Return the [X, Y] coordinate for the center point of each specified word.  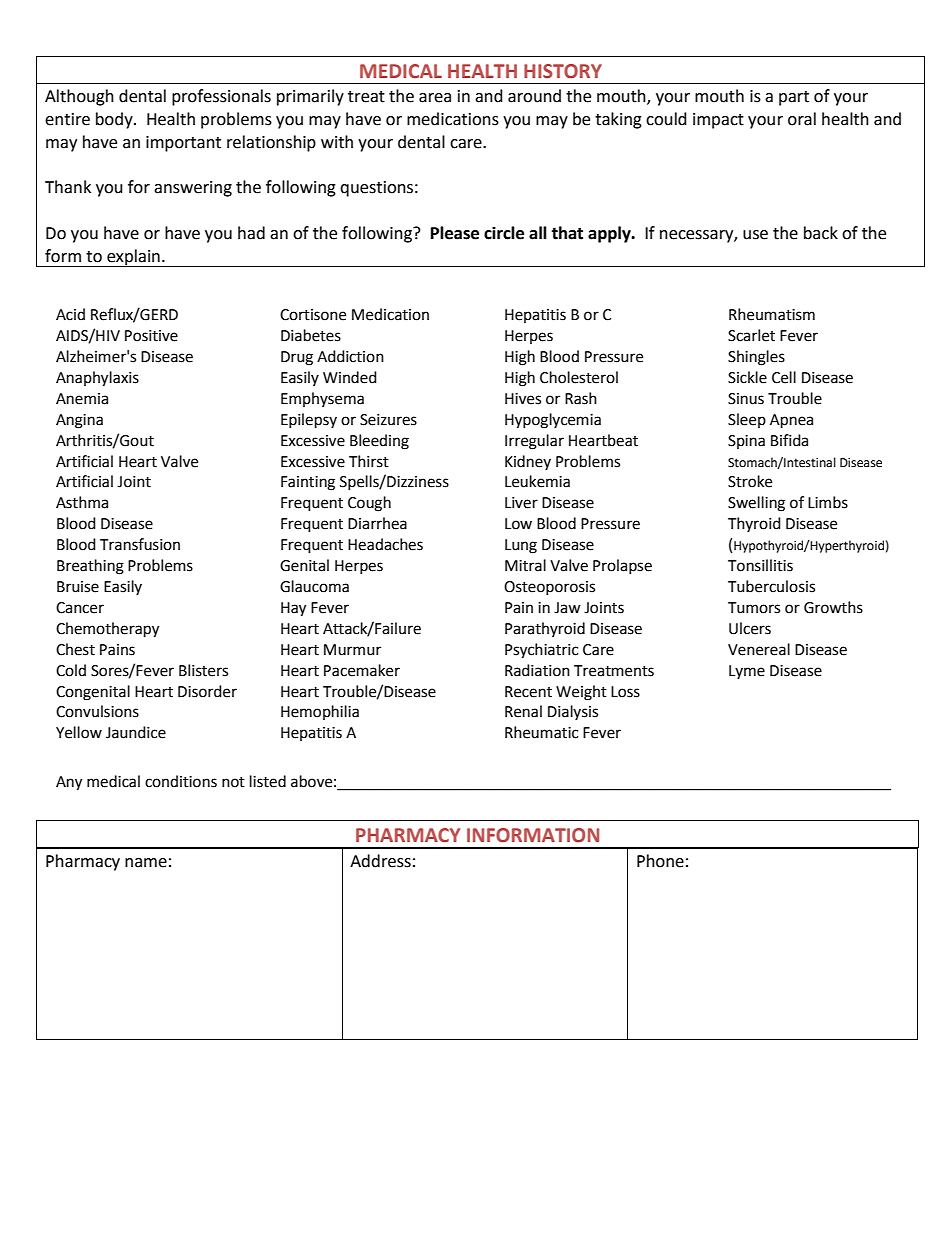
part [794, 98]
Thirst [369, 461]
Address [380, 861]
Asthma [82, 502]
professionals [221, 97]
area [435, 98]
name [146, 863]
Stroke [750, 481]
